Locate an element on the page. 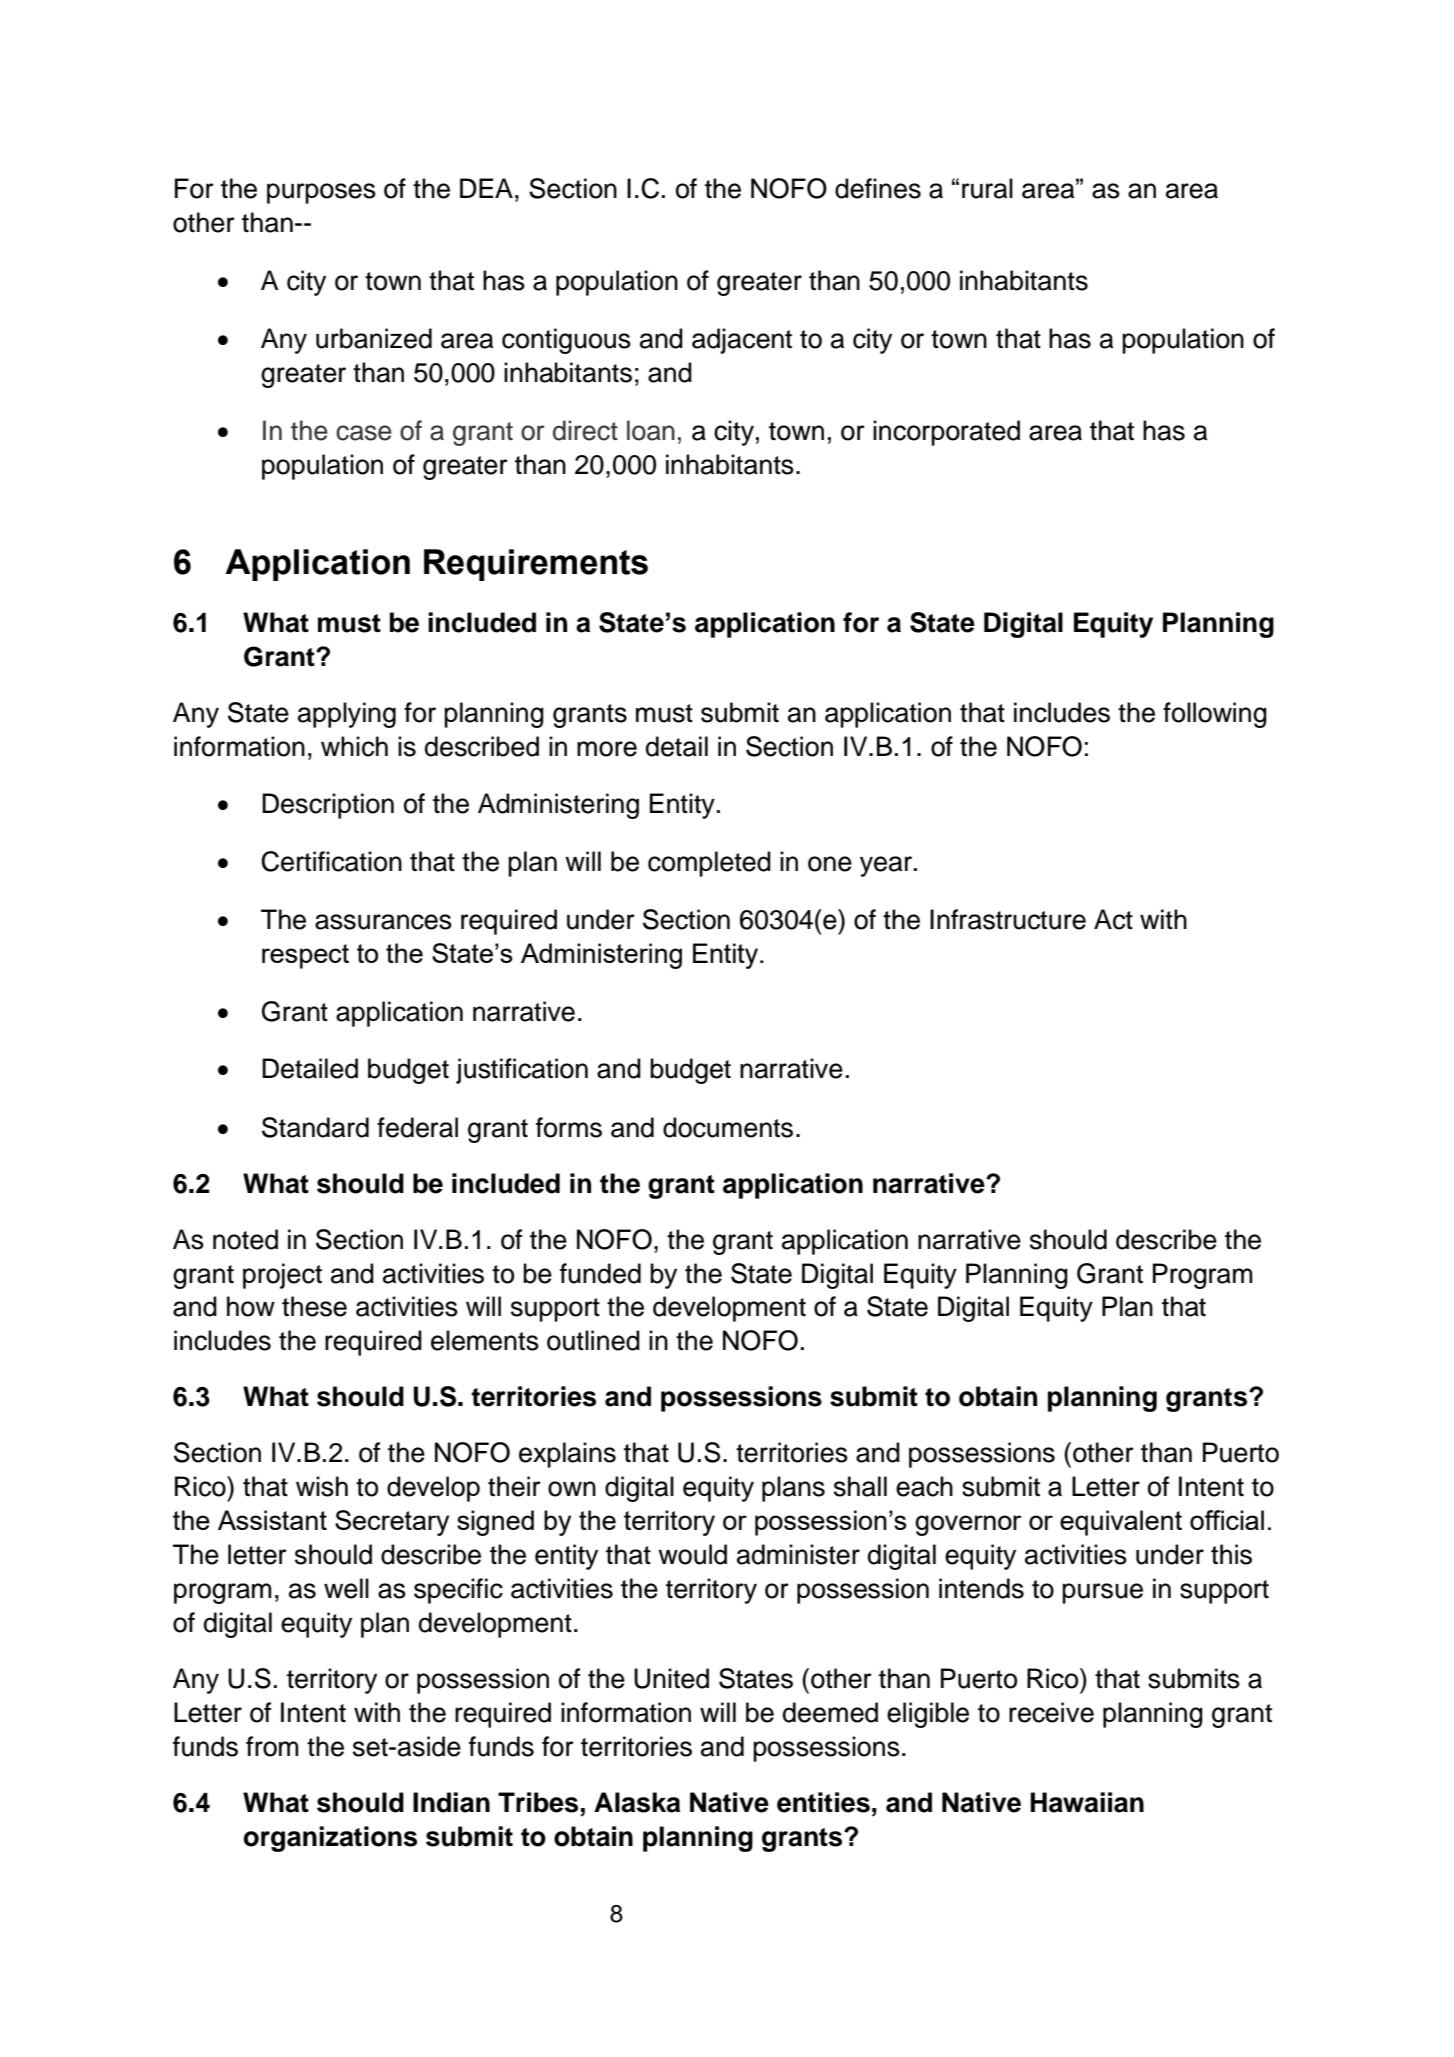 The width and height of the image is (1454, 2057). organizations is located at coordinates (330, 1839).
